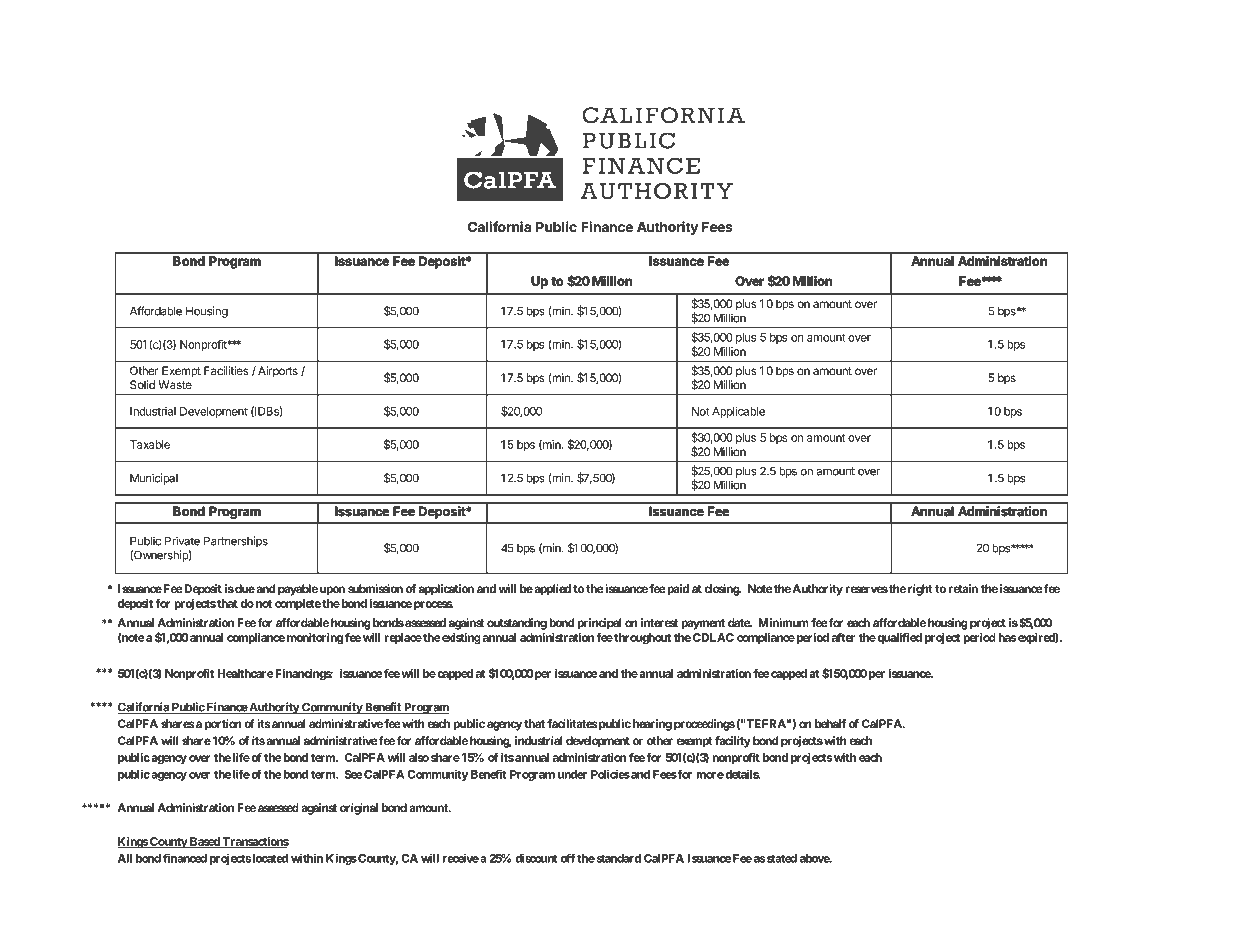  What do you see at coordinates (830, 723) in the image?
I see `behalf` at bounding box center [830, 723].
